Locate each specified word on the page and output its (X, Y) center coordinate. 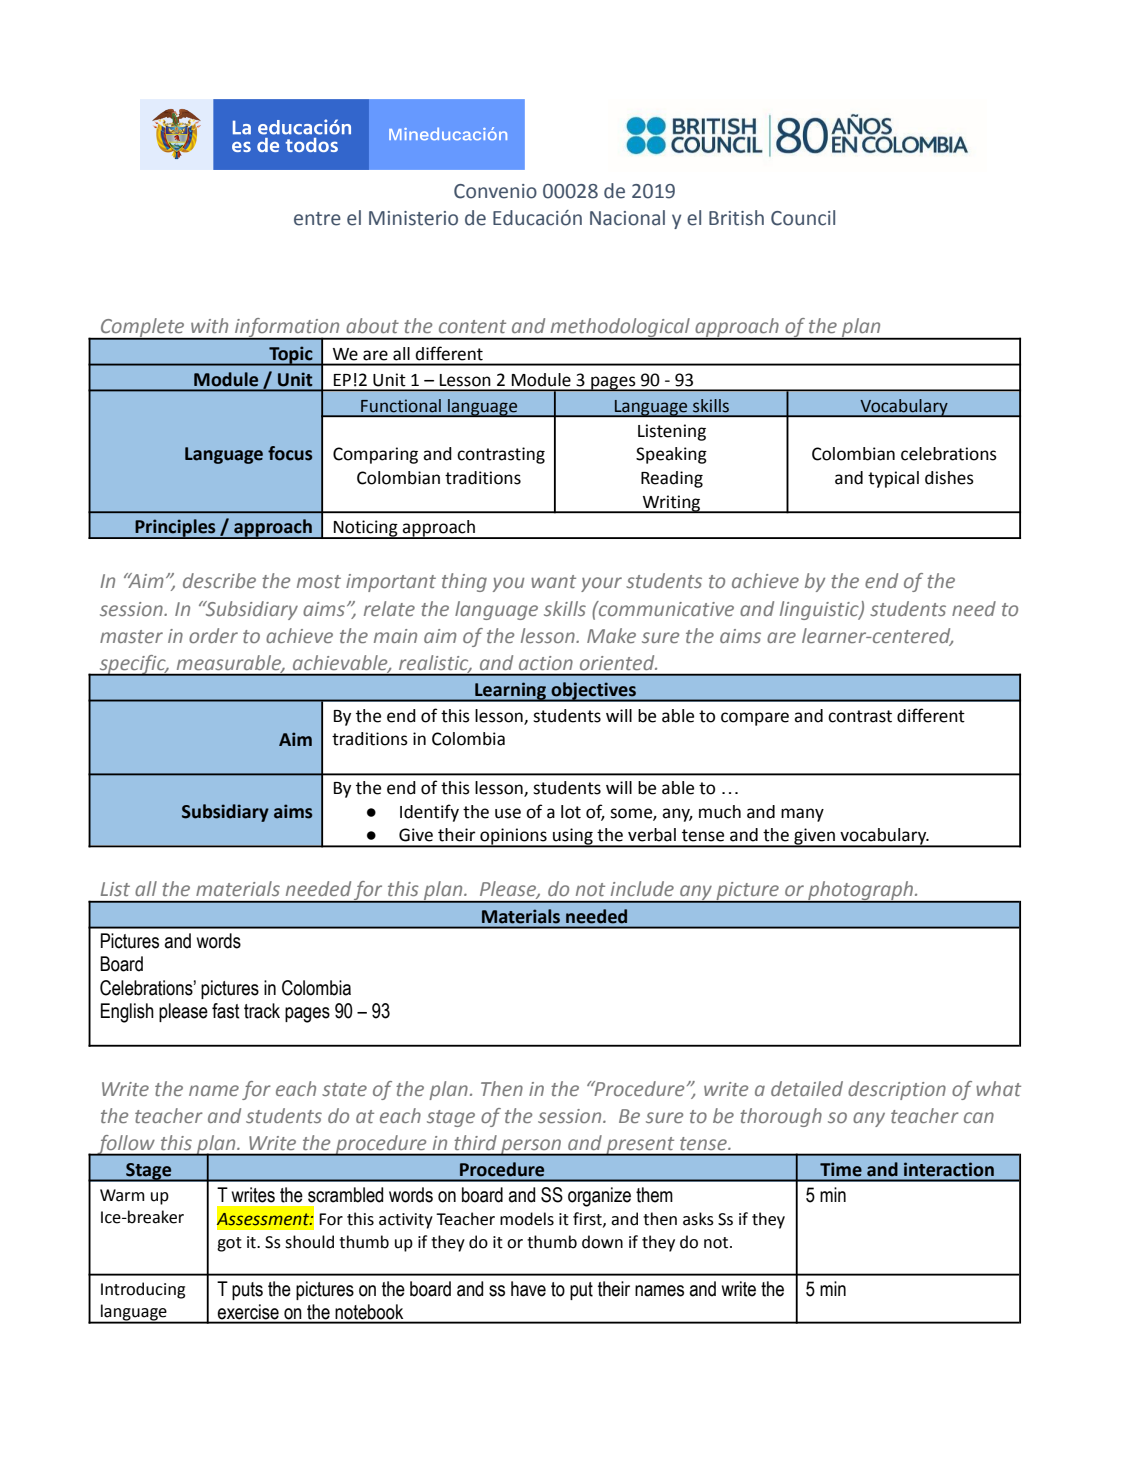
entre (317, 219)
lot (571, 812)
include (642, 888)
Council (803, 218)
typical (893, 479)
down (602, 1242)
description (897, 1090)
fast (226, 1011)
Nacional (627, 218)
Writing (672, 504)
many (802, 815)
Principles (175, 529)
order (213, 635)
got (229, 1244)
